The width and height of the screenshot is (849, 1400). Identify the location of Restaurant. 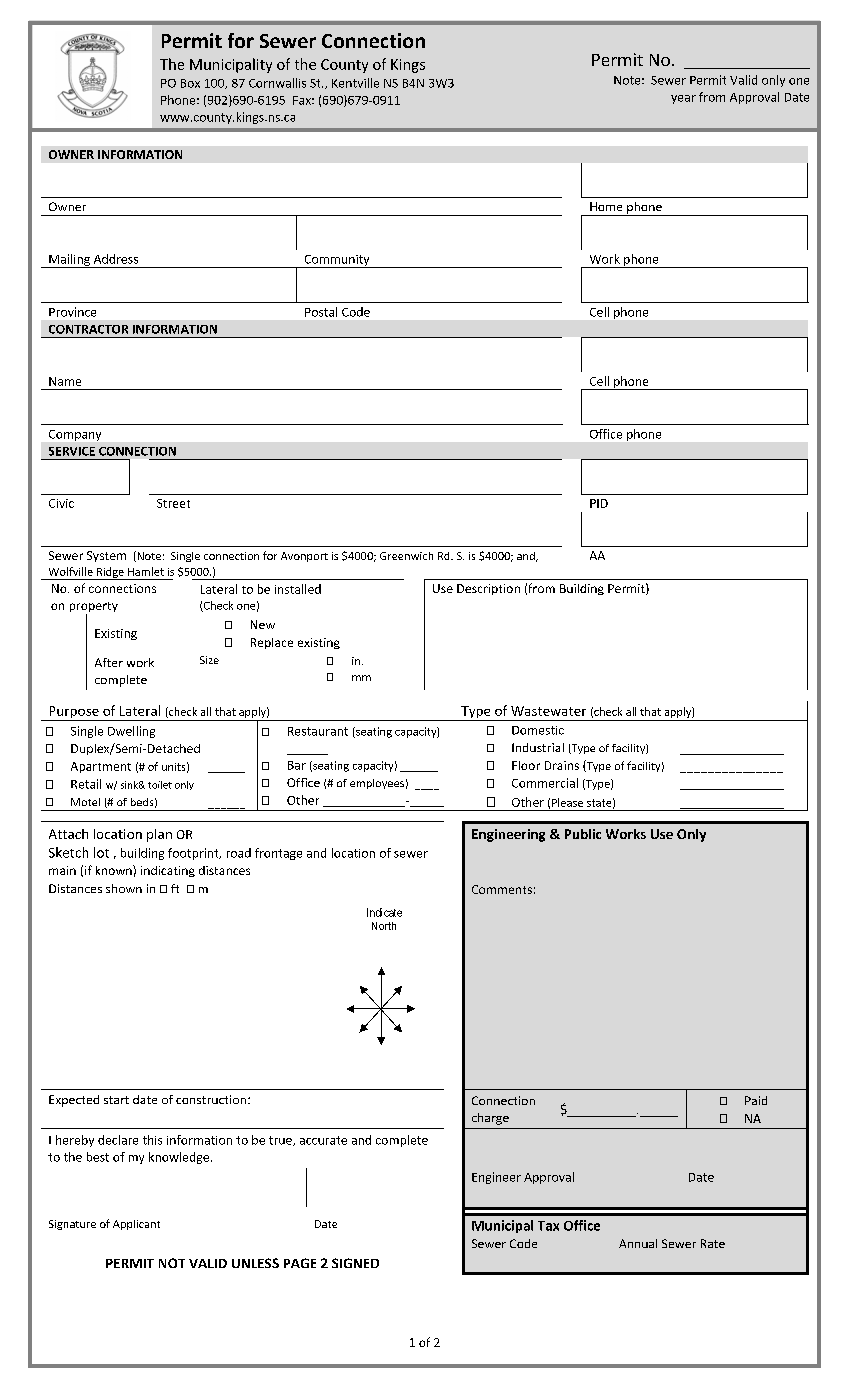
(318, 731).
